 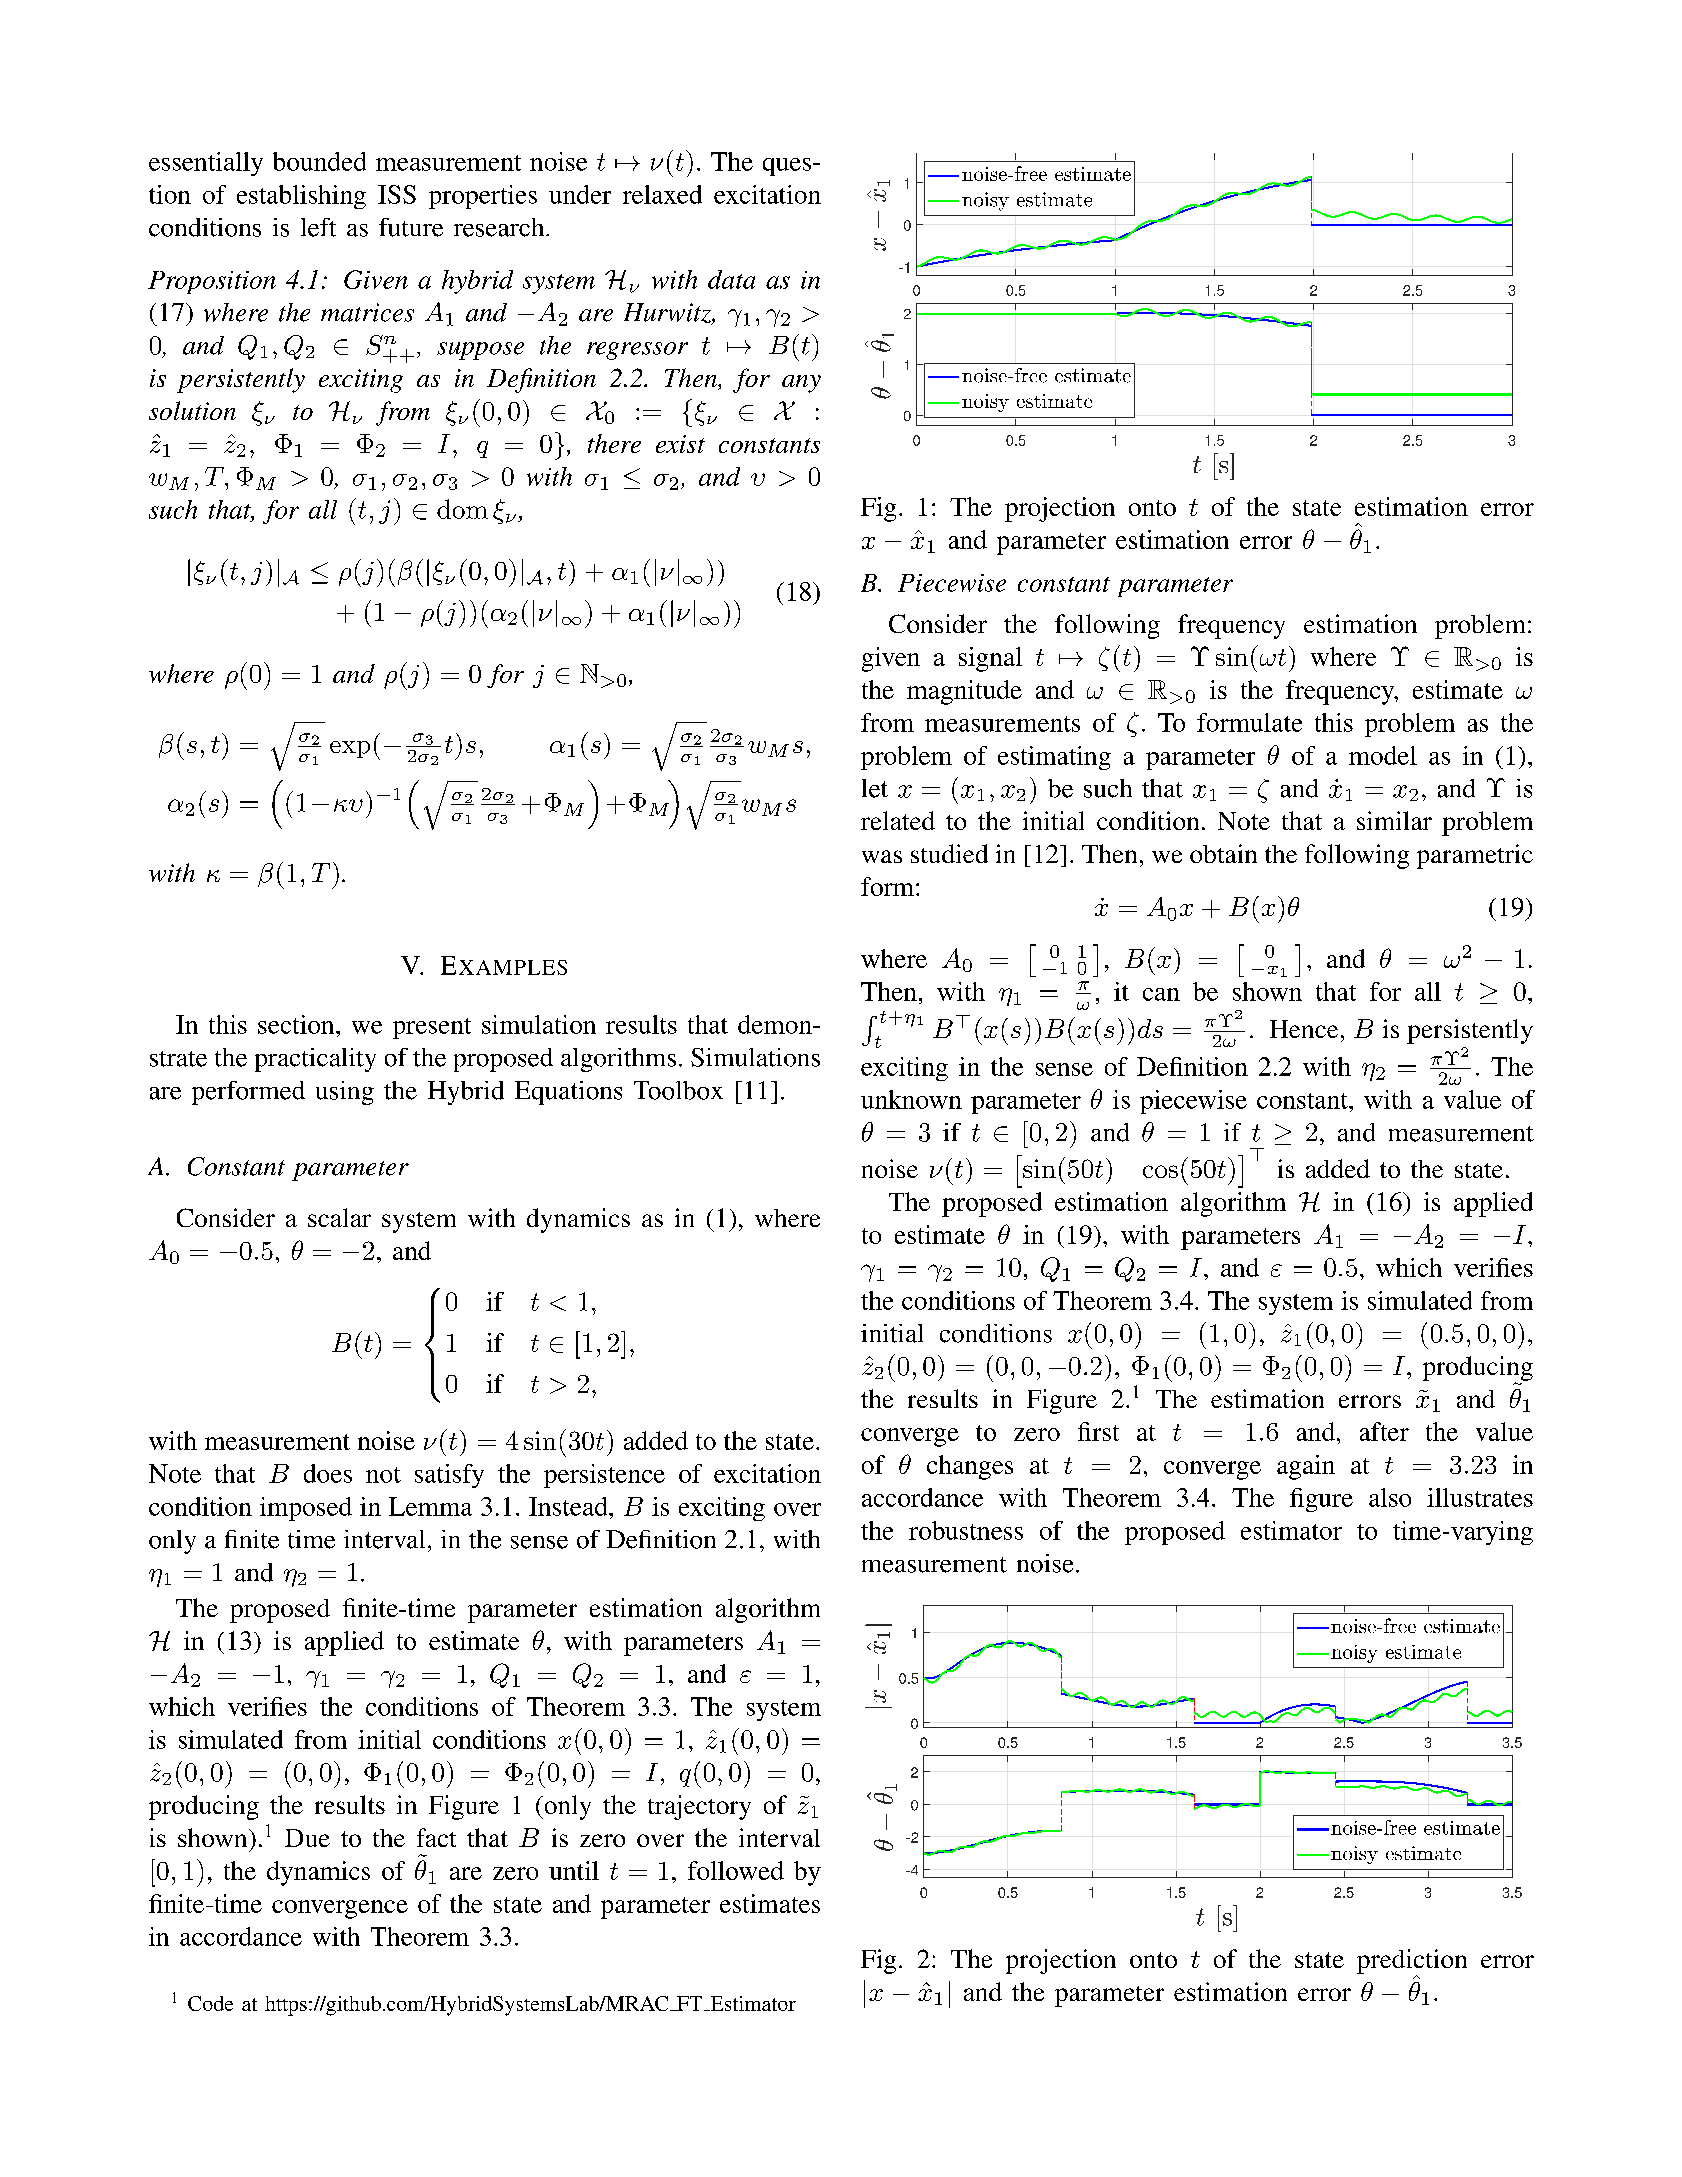 I want to click on any, so click(x=801, y=384).
